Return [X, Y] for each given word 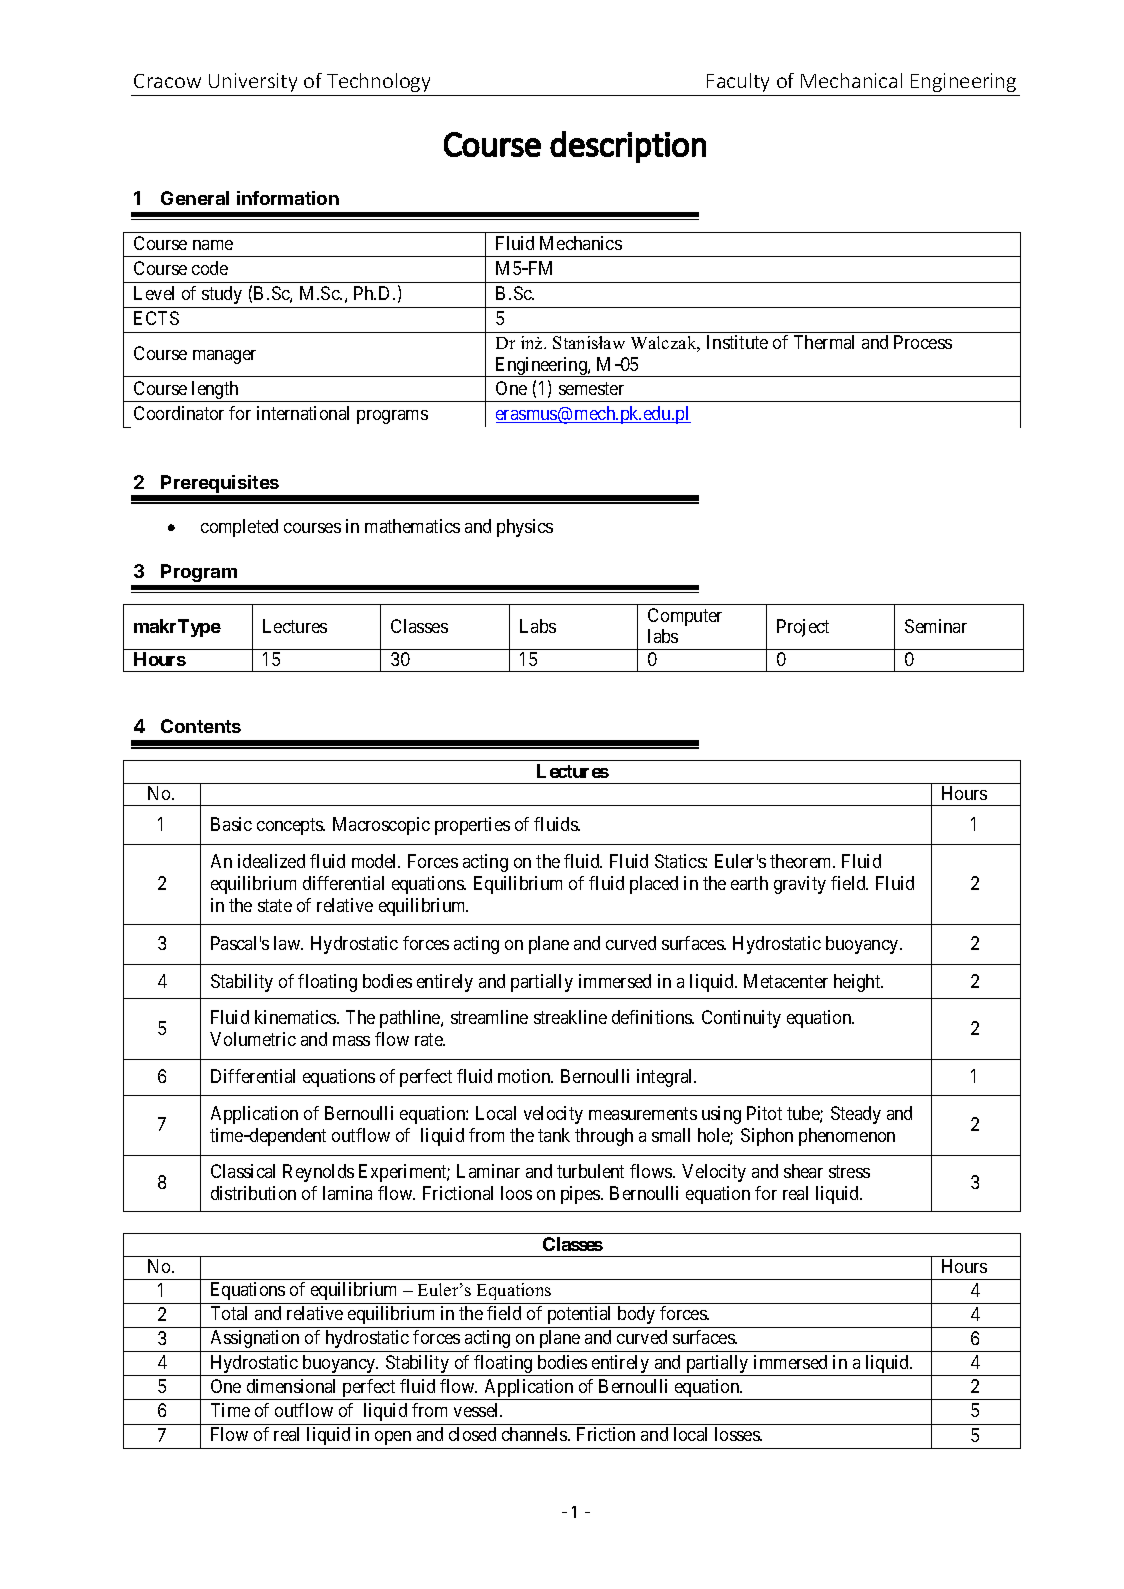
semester [591, 388]
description [628, 147]
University [253, 82]
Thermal [824, 342]
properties [472, 826]
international [303, 413]
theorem [802, 861]
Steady [856, 1115]
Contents [201, 726]
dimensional [291, 1386]
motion [525, 1076]
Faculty [738, 82]
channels [535, 1434]
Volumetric [253, 1039]
